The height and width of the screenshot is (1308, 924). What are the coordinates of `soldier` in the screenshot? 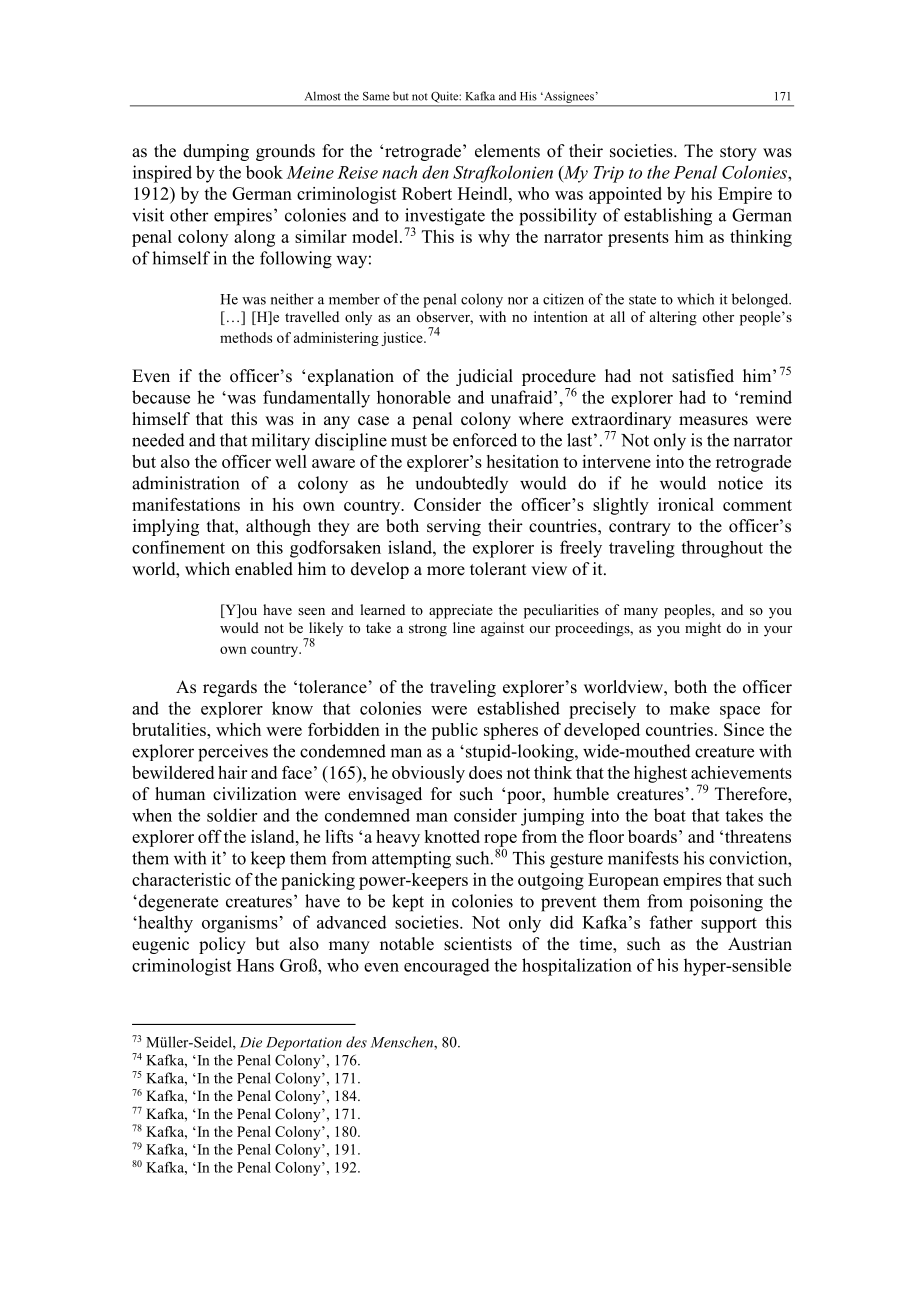 It's located at (232, 815).
